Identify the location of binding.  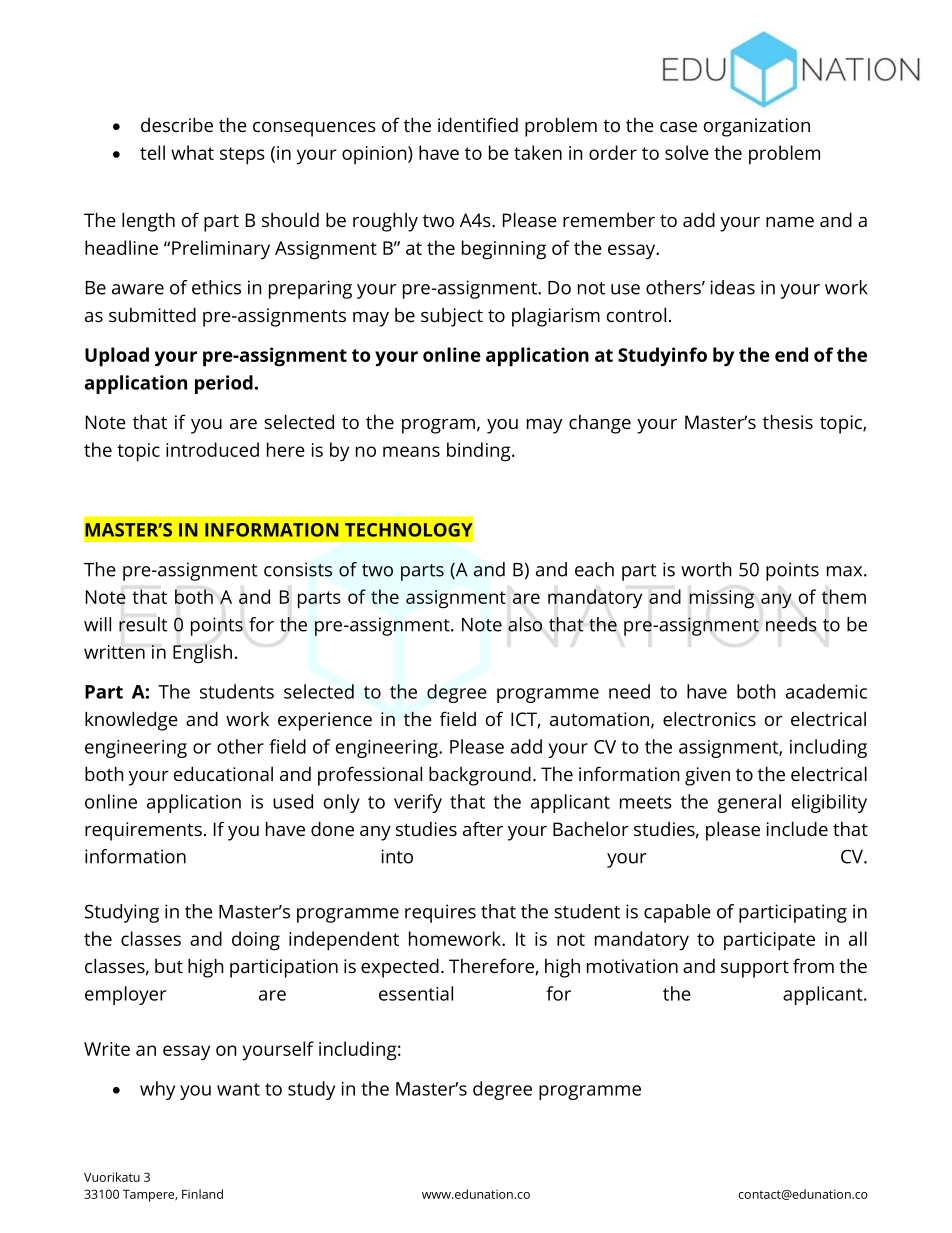
(480, 452).
